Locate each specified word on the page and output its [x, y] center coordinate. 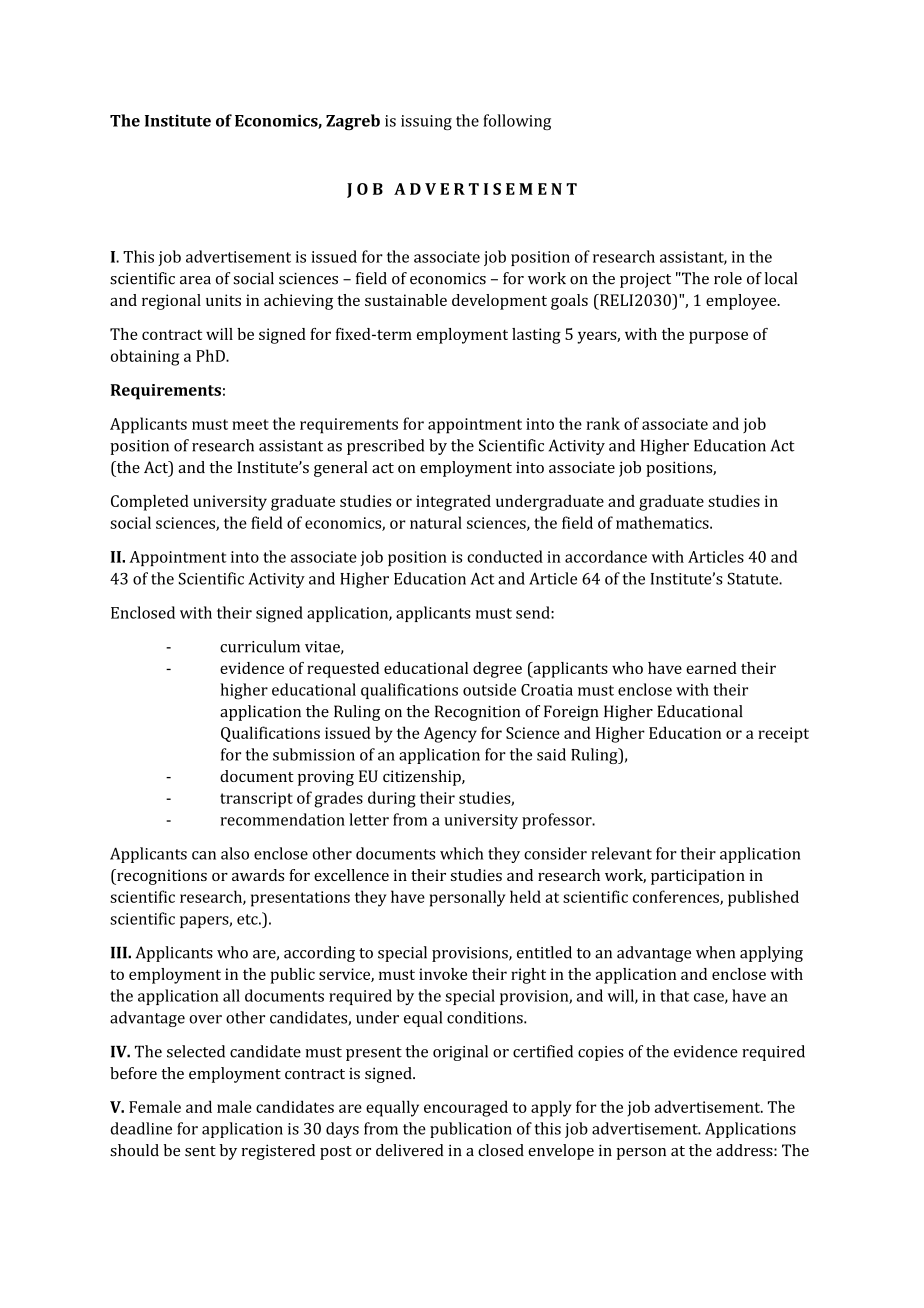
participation [698, 877]
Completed [150, 503]
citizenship [423, 778]
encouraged [466, 1108]
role [728, 278]
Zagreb [353, 122]
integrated [453, 503]
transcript [256, 800]
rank [603, 423]
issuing [426, 122]
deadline [141, 1128]
